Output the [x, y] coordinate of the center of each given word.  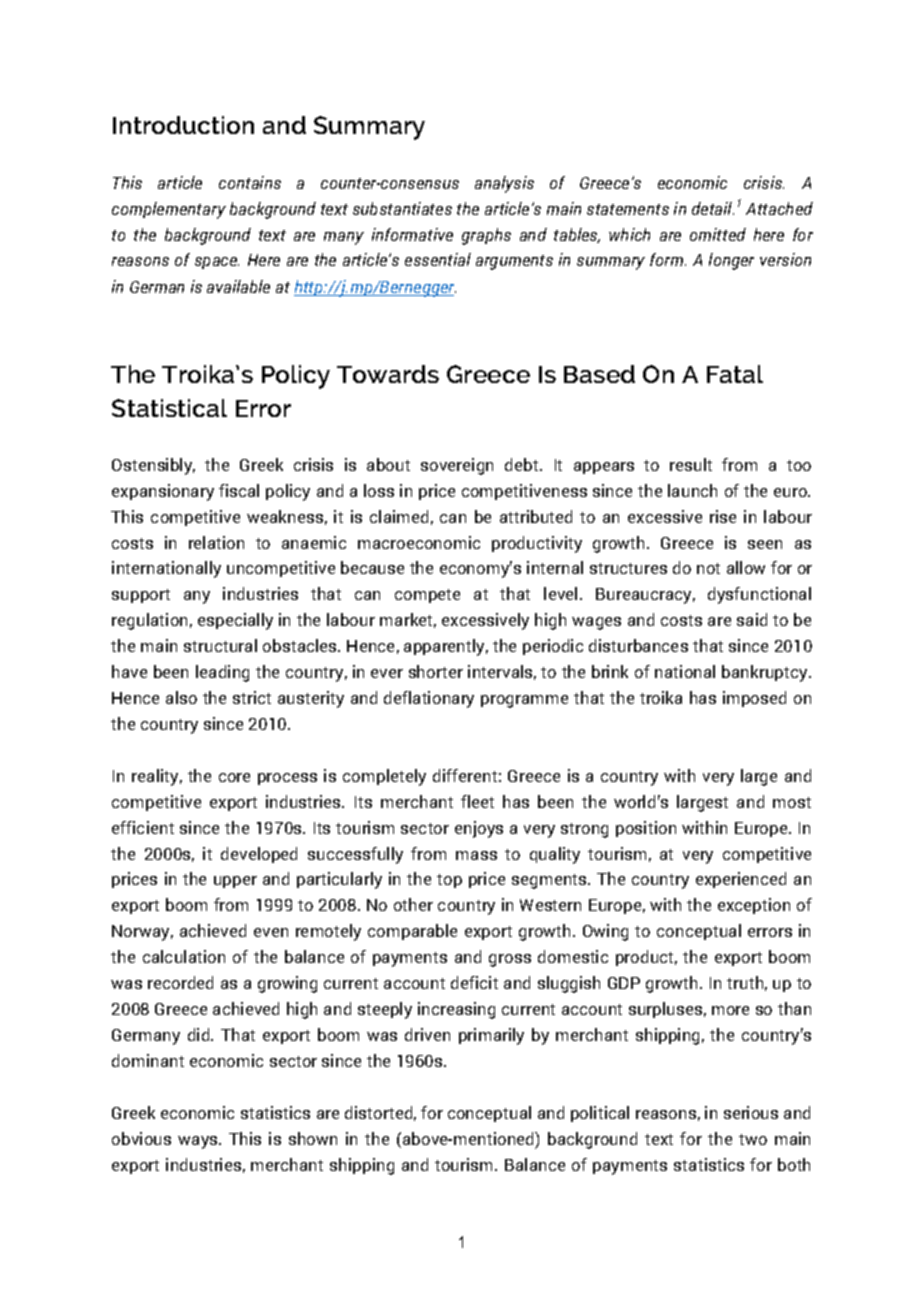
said [752, 619]
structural [220, 645]
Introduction [183, 125]
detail [713, 208]
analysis [504, 184]
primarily [491, 1036]
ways [199, 1142]
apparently [446, 647]
